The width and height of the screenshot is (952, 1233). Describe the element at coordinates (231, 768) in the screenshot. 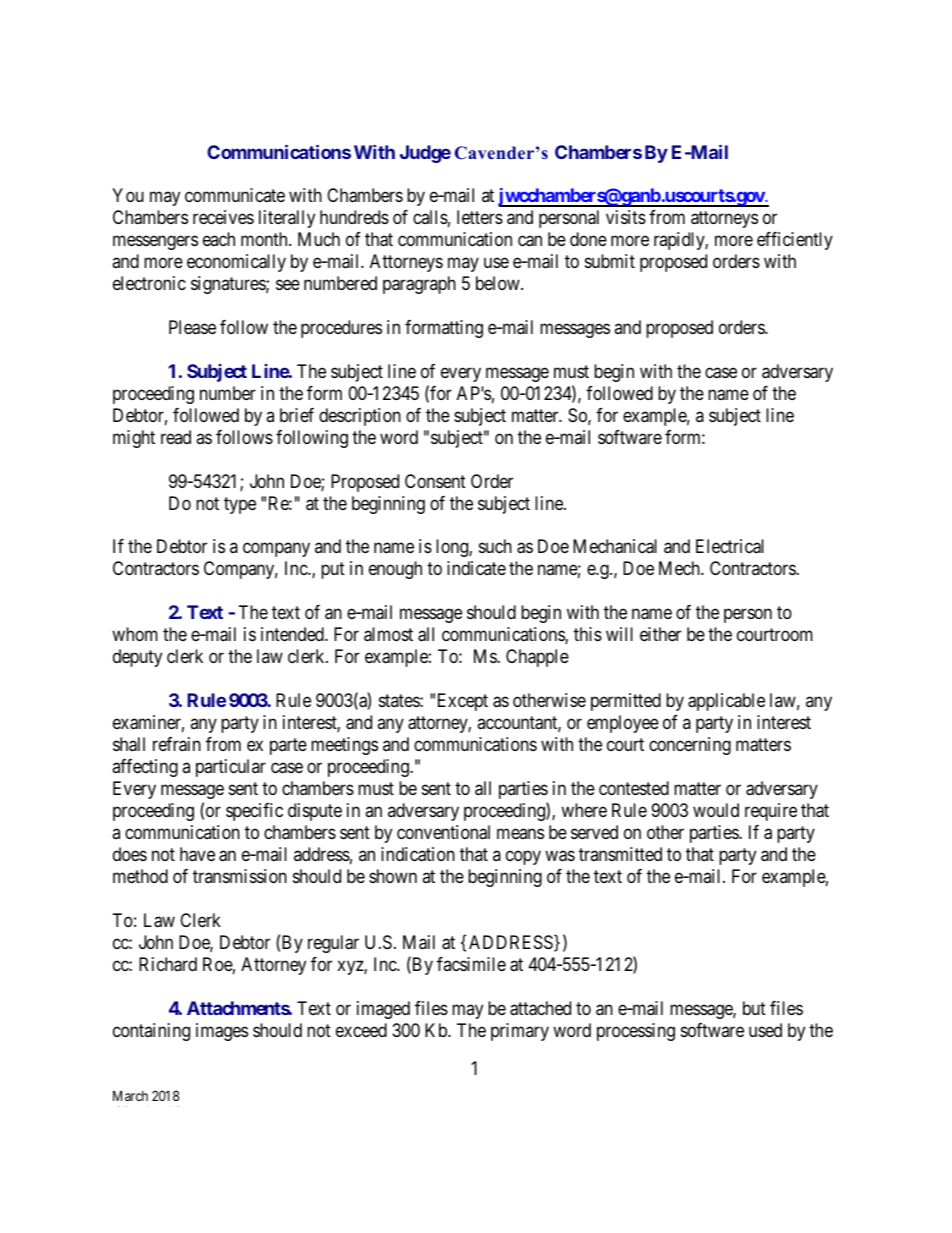

I see `particular` at that location.
